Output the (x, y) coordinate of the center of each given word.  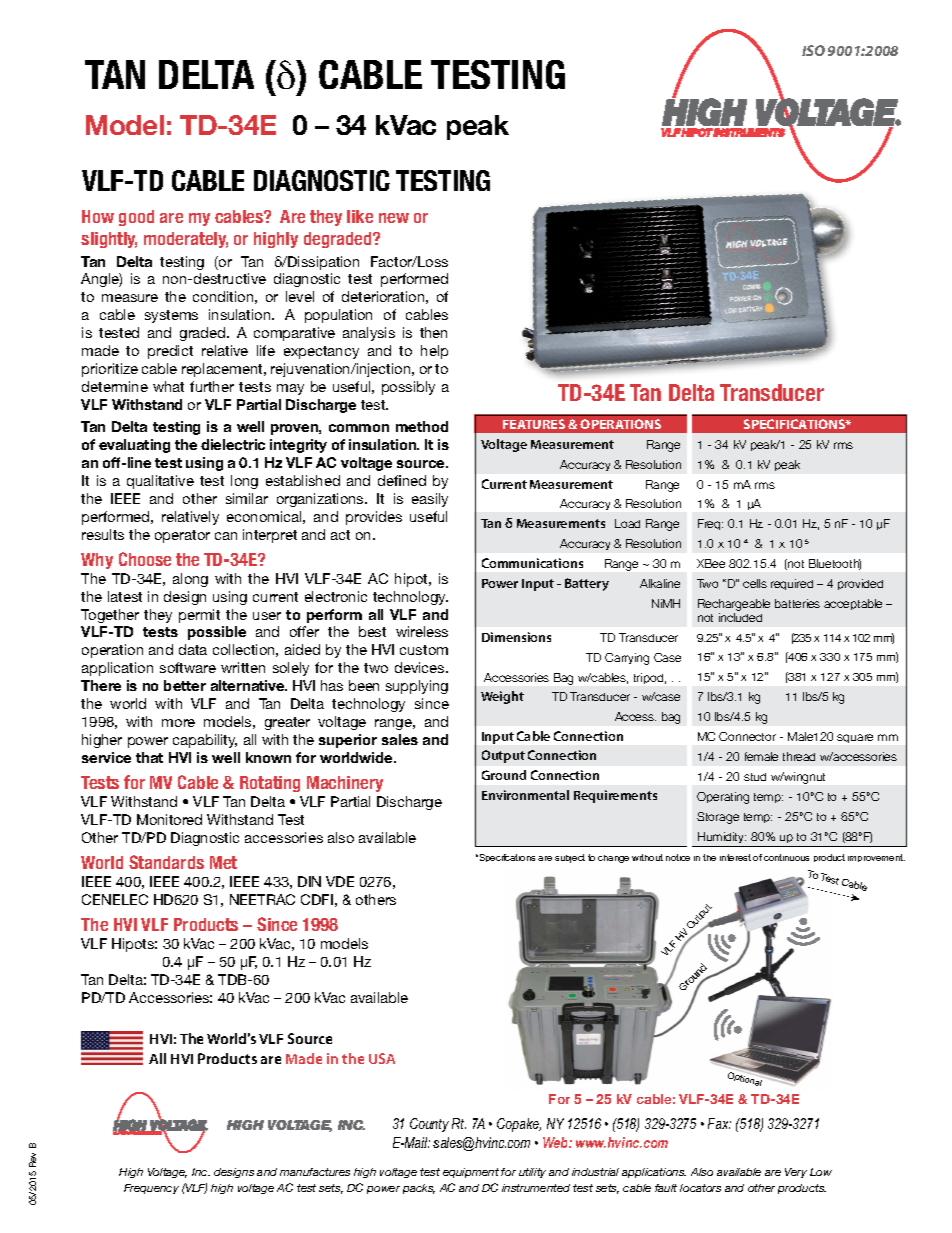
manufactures (315, 1172)
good (136, 218)
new (394, 218)
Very (796, 1173)
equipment (471, 1173)
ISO (813, 50)
